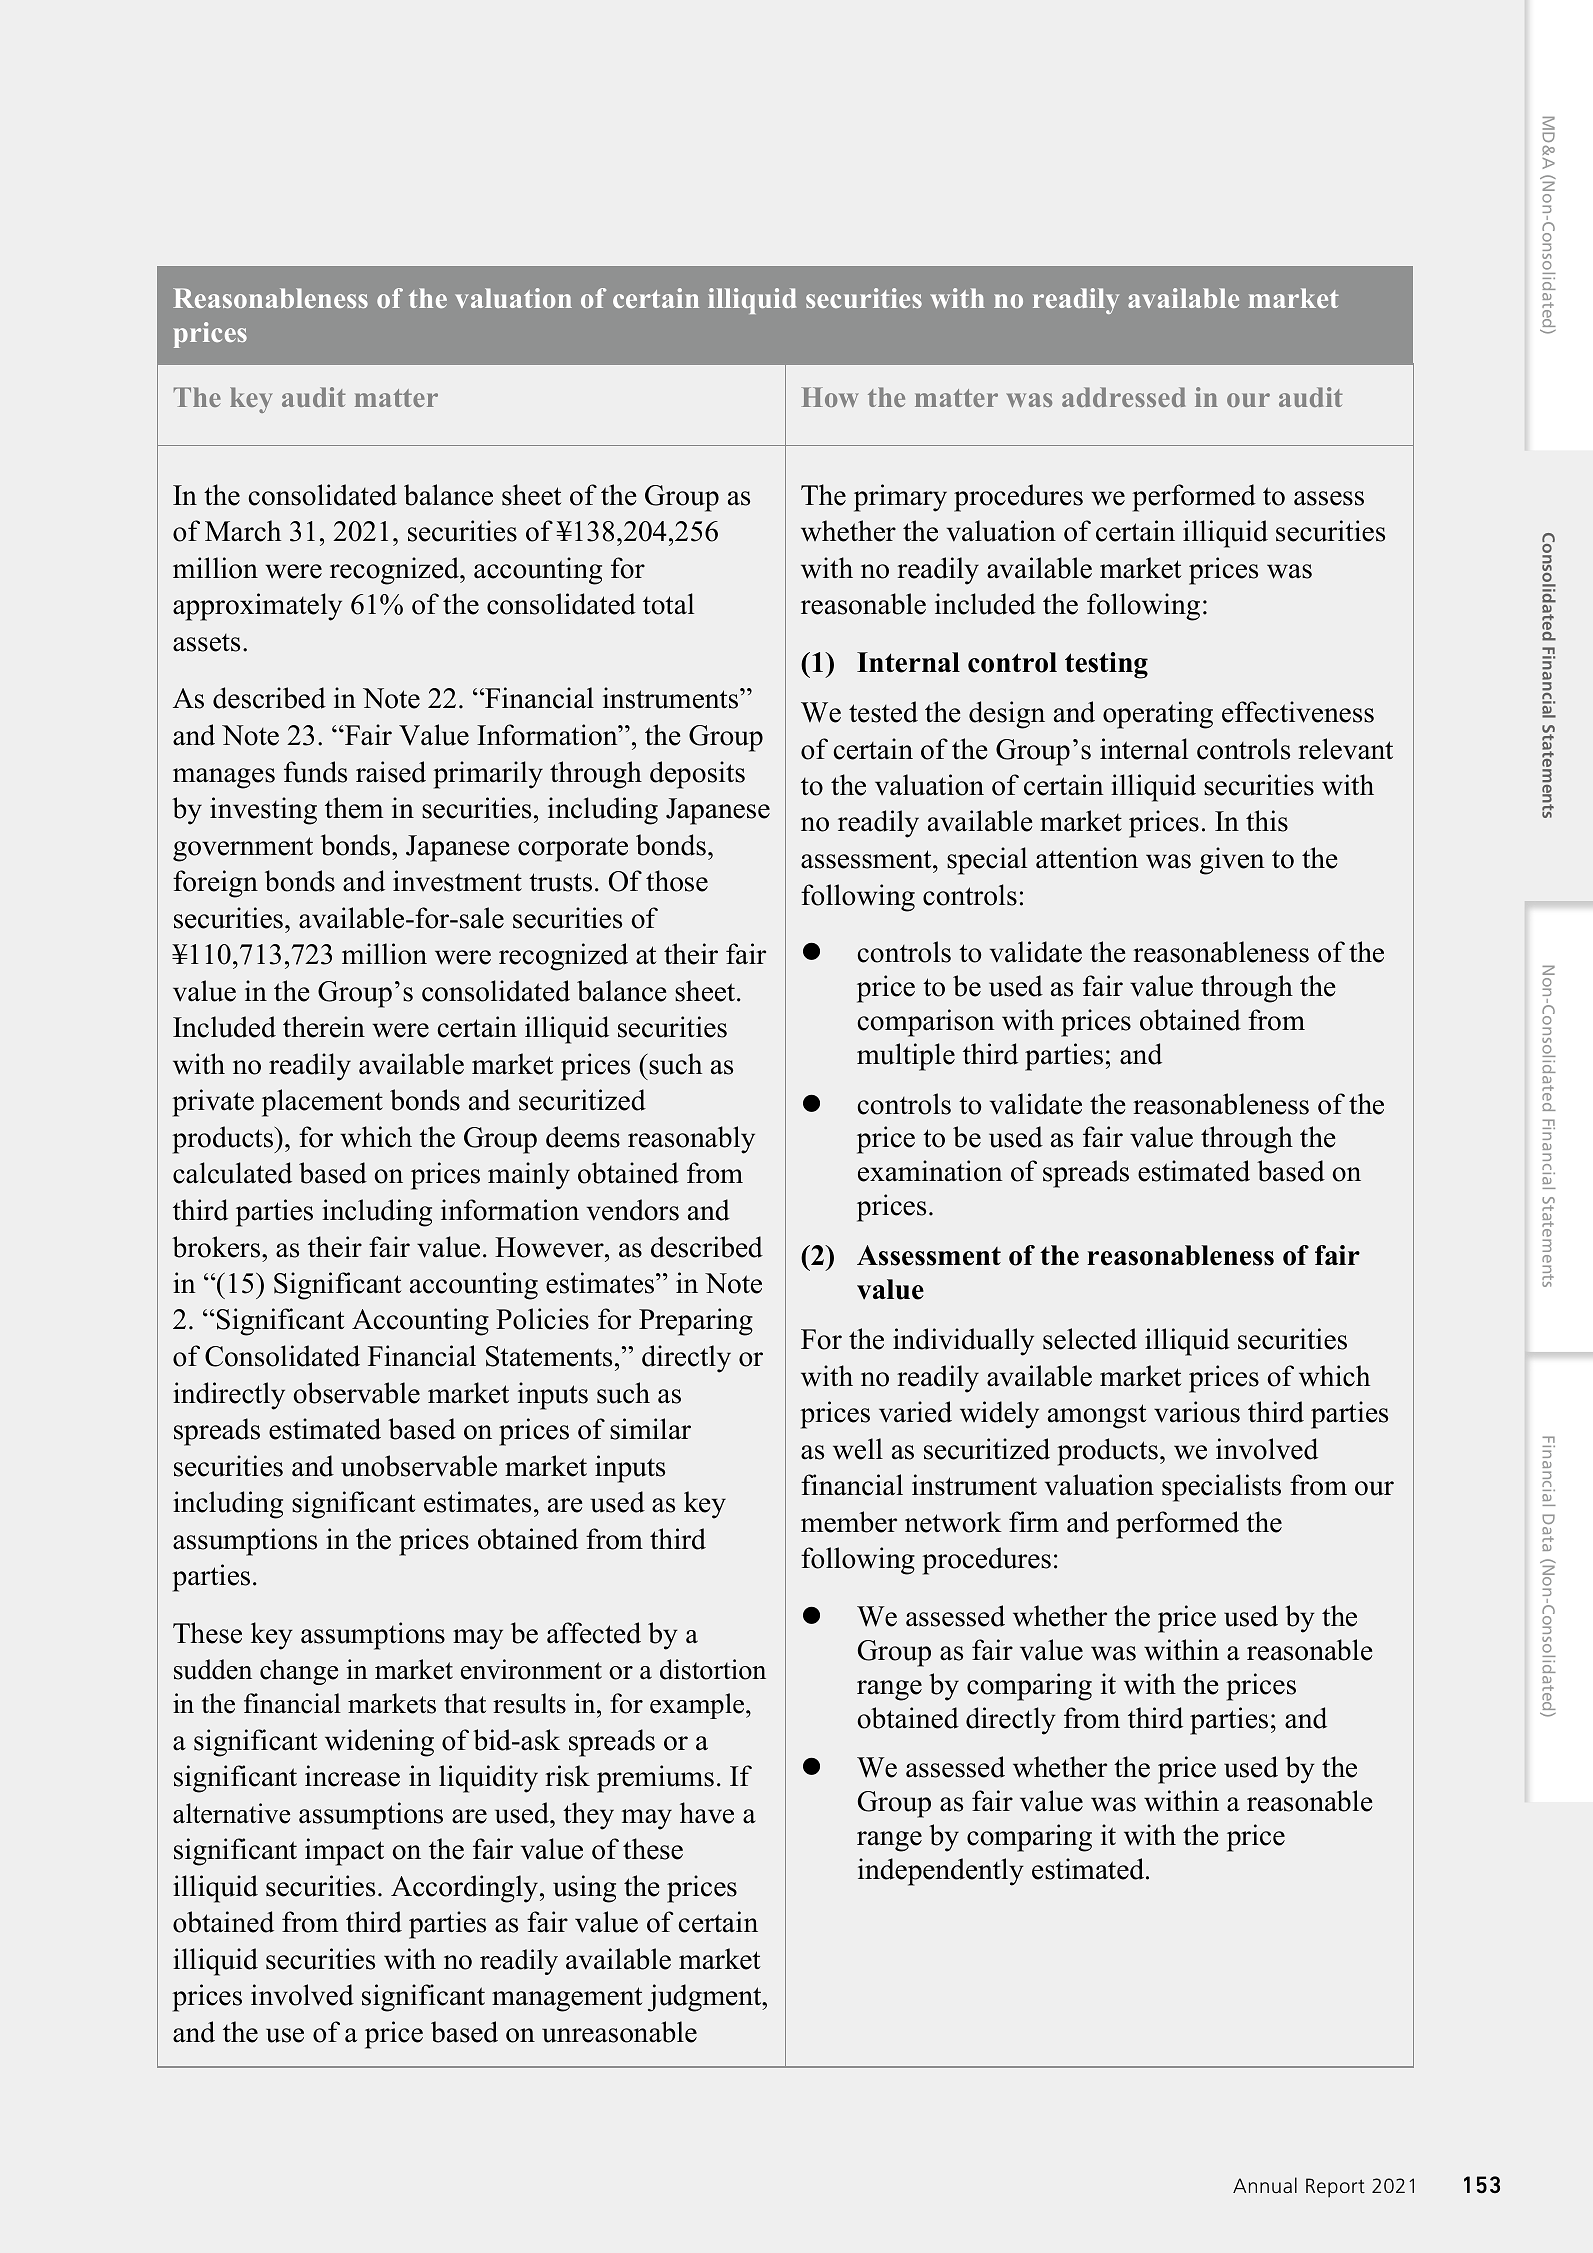 The width and height of the screenshot is (1593, 2253). Describe the element at coordinates (696, 1322) in the screenshot. I see `Preparing` at that location.
